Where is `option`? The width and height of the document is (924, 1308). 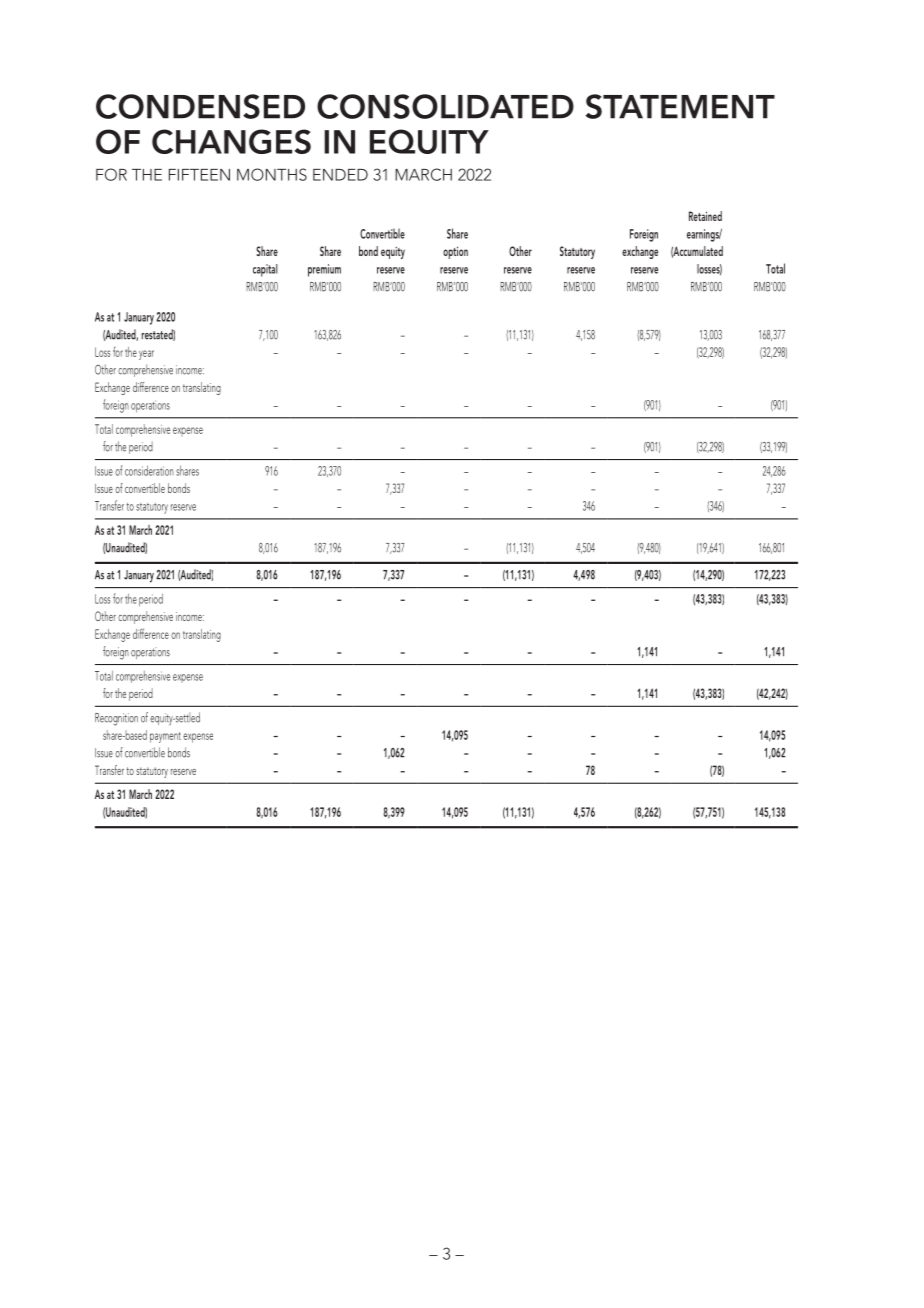 option is located at coordinates (455, 252).
